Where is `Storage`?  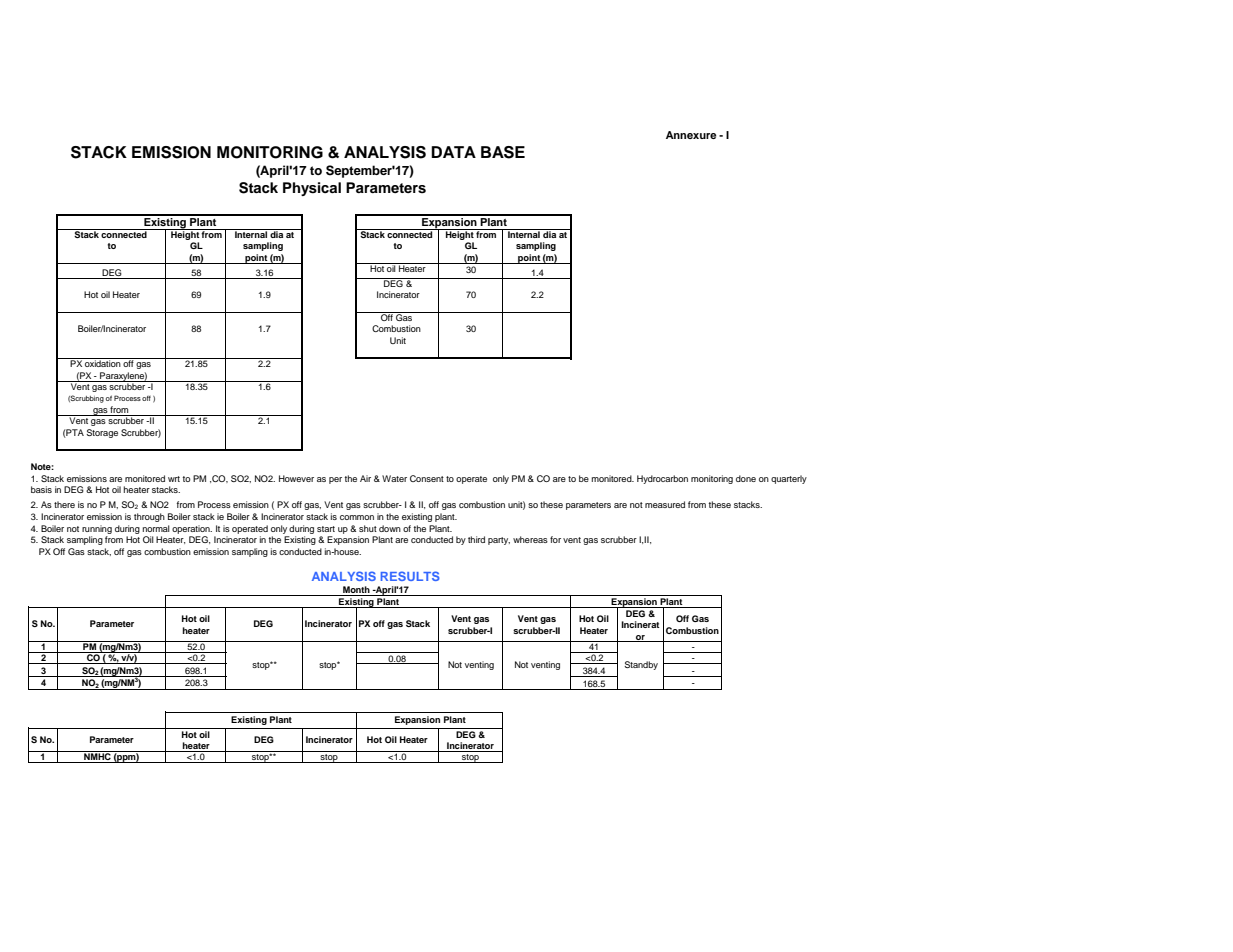
Storage is located at coordinates (102, 433).
